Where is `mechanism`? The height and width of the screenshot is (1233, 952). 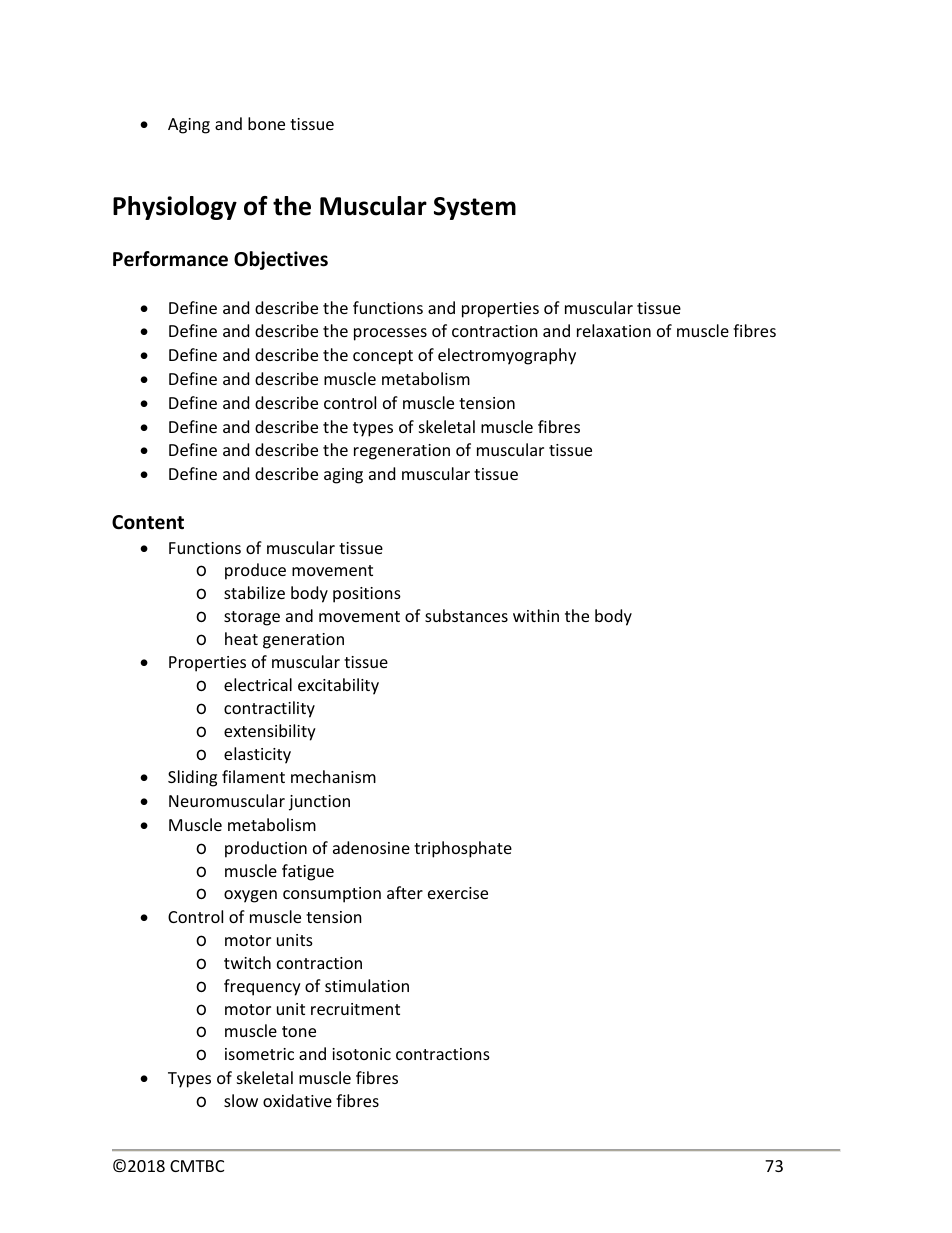
mechanism is located at coordinates (333, 776).
